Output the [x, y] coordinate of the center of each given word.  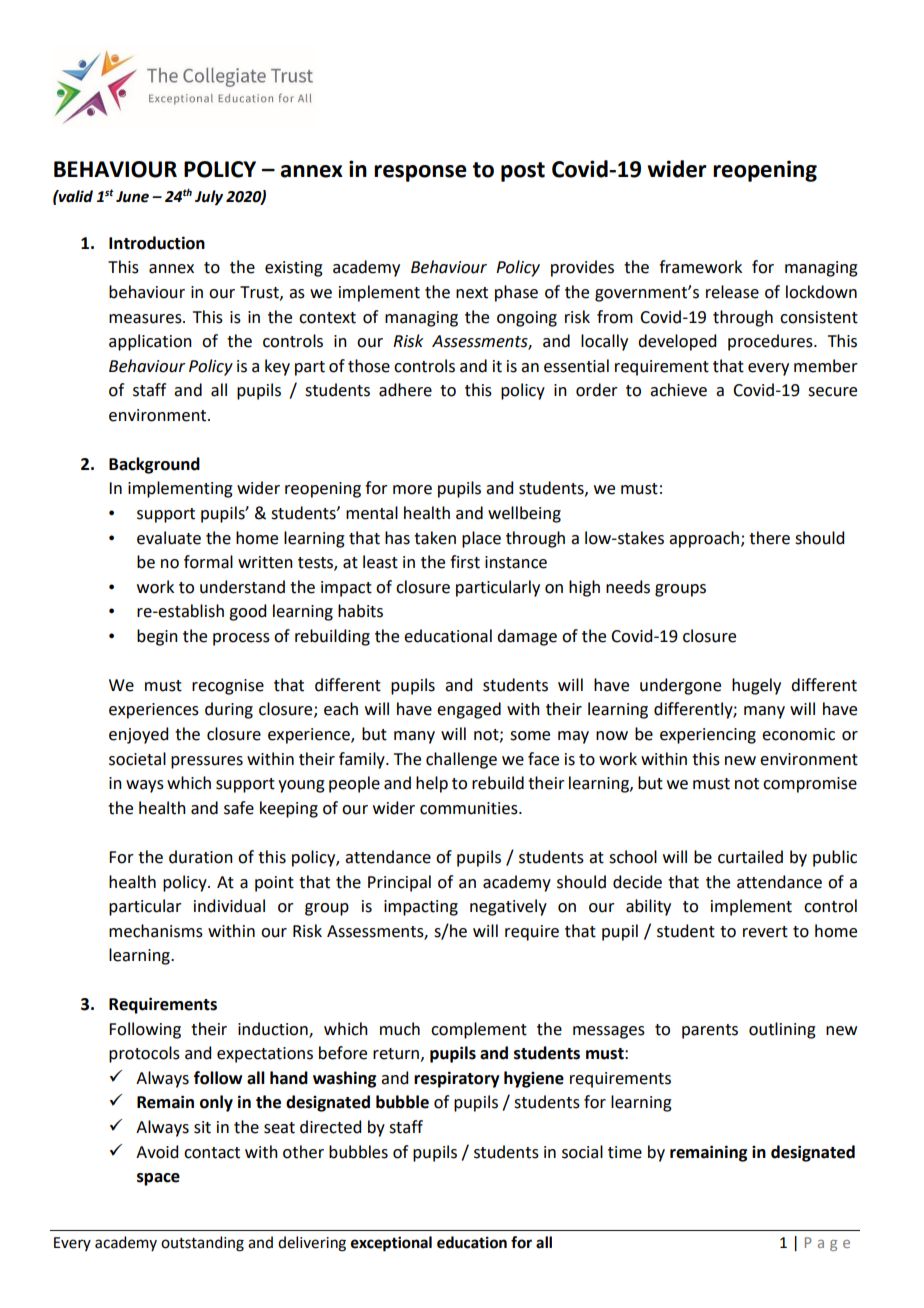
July [209, 198]
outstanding [202, 1244]
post [523, 172]
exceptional [391, 1244]
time [625, 1152]
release [732, 292]
